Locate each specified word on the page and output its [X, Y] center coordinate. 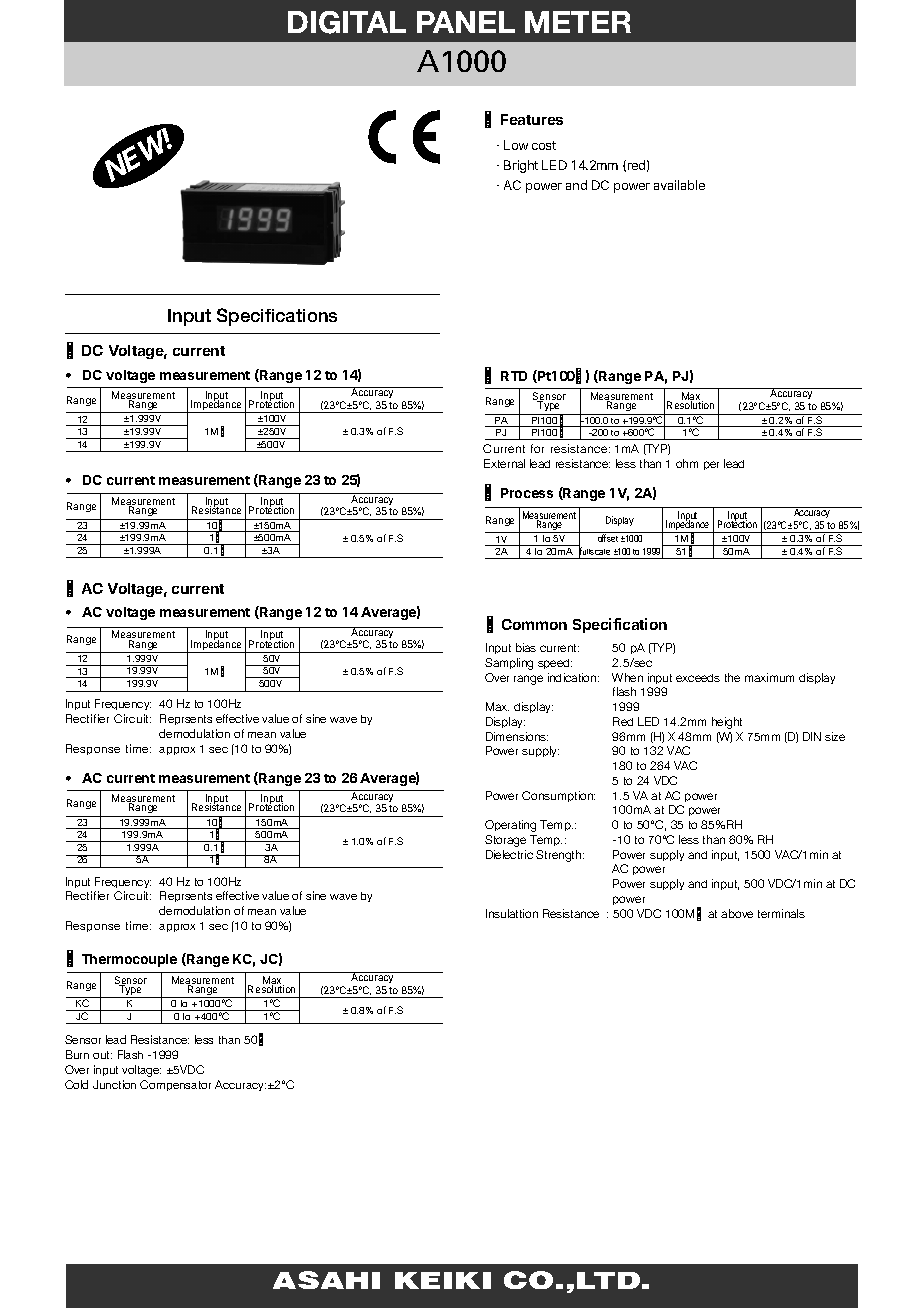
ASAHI [326, 1280]
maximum [769, 677]
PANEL [466, 22]
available [679, 185]
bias [526, 647]
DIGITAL [347, 22]
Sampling [509, 664]
